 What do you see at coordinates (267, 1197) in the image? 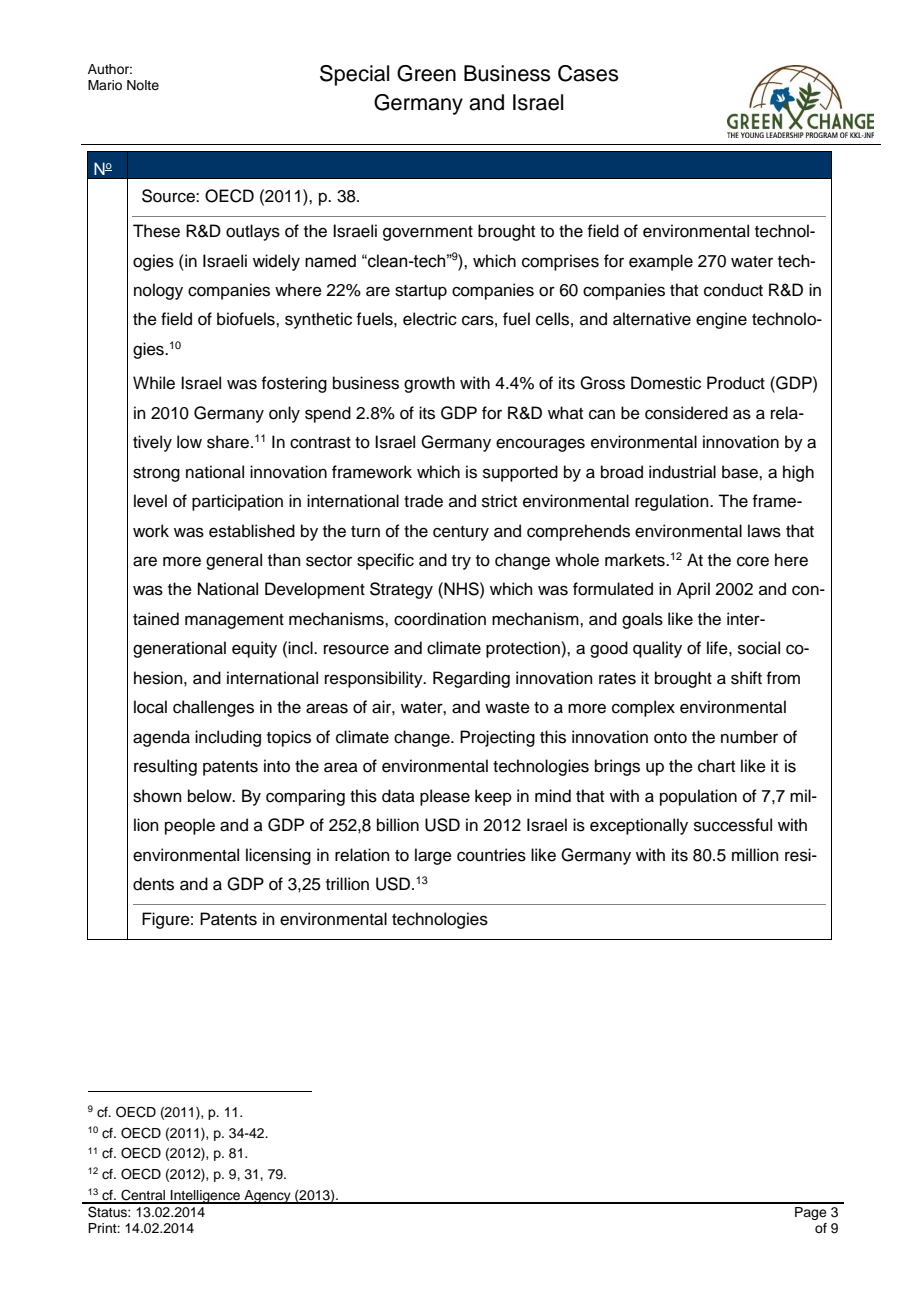
I see `Agency` at bounding box center [267, 1197].
